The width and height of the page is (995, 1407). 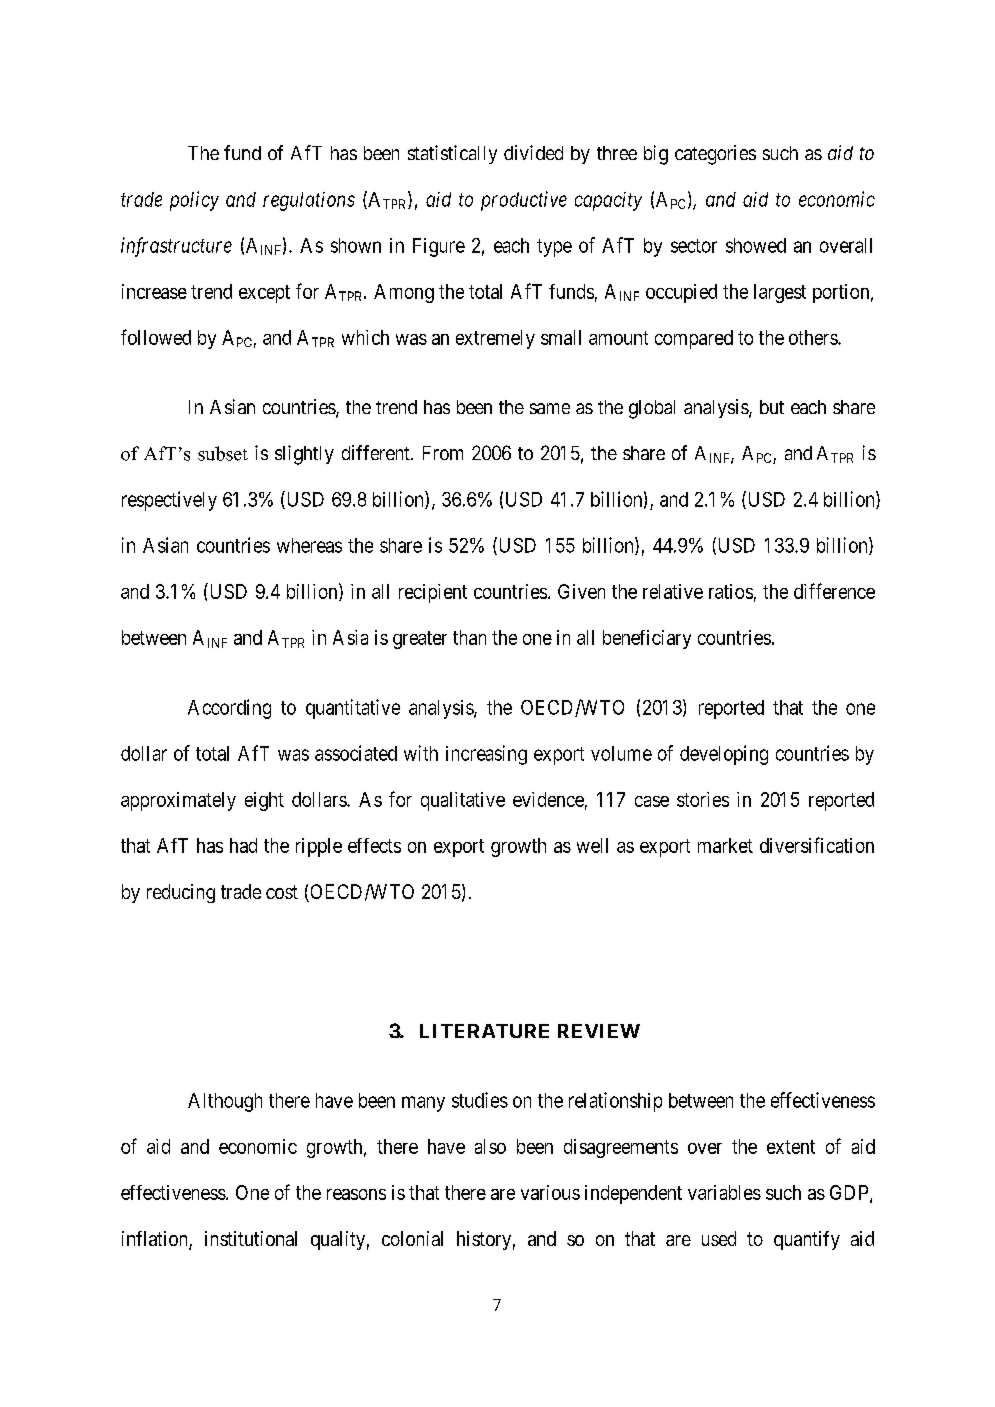 What do you see at coordinates (251, 1238) in the page?
I see `institutional` at bounding box center [251, 1238].
